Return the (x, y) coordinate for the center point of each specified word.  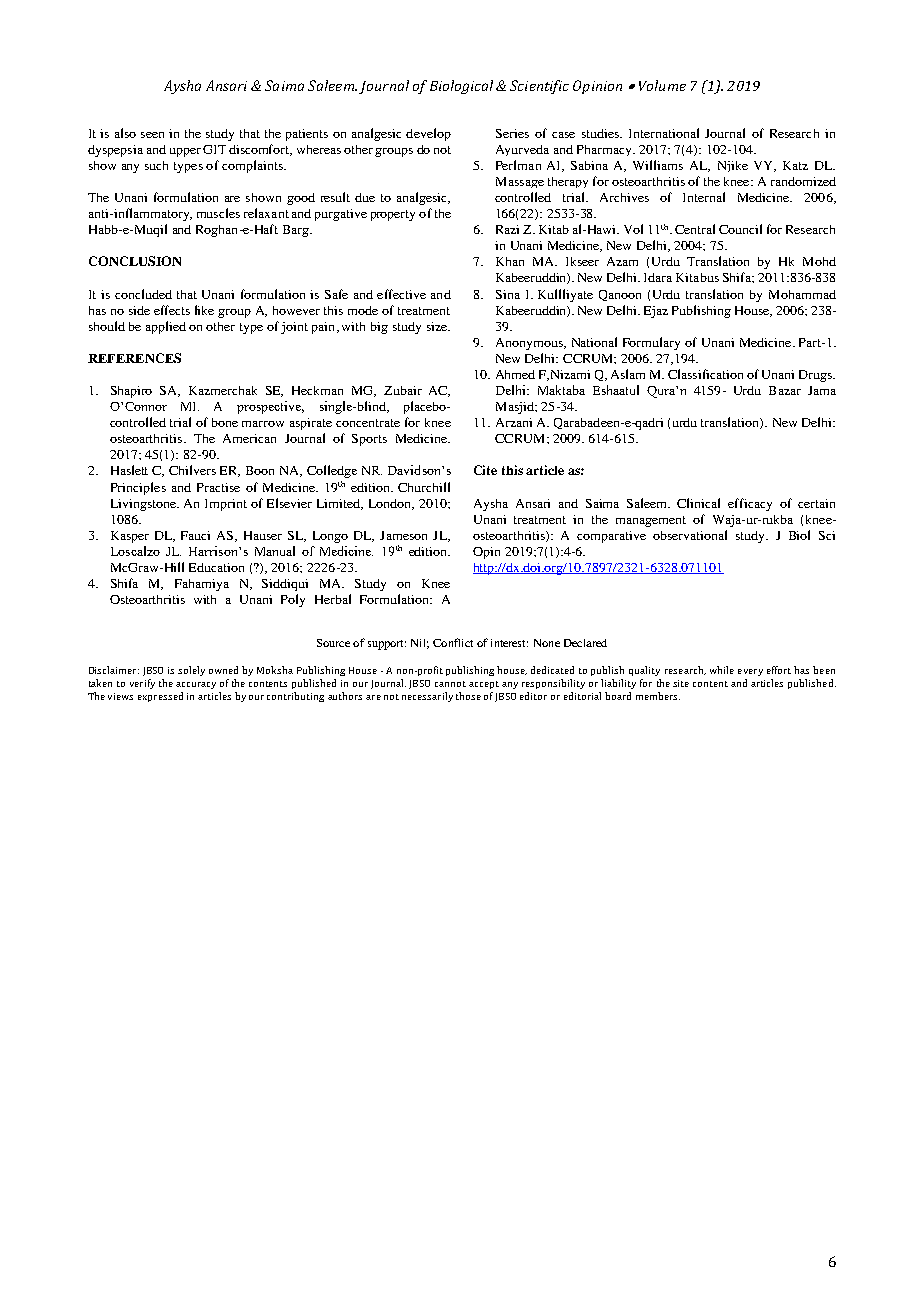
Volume (662, 85)
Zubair (403, 390)
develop (428, 134)
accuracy (196, 685)
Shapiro (131, 392)
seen (152, 135)
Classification (705, 374)
